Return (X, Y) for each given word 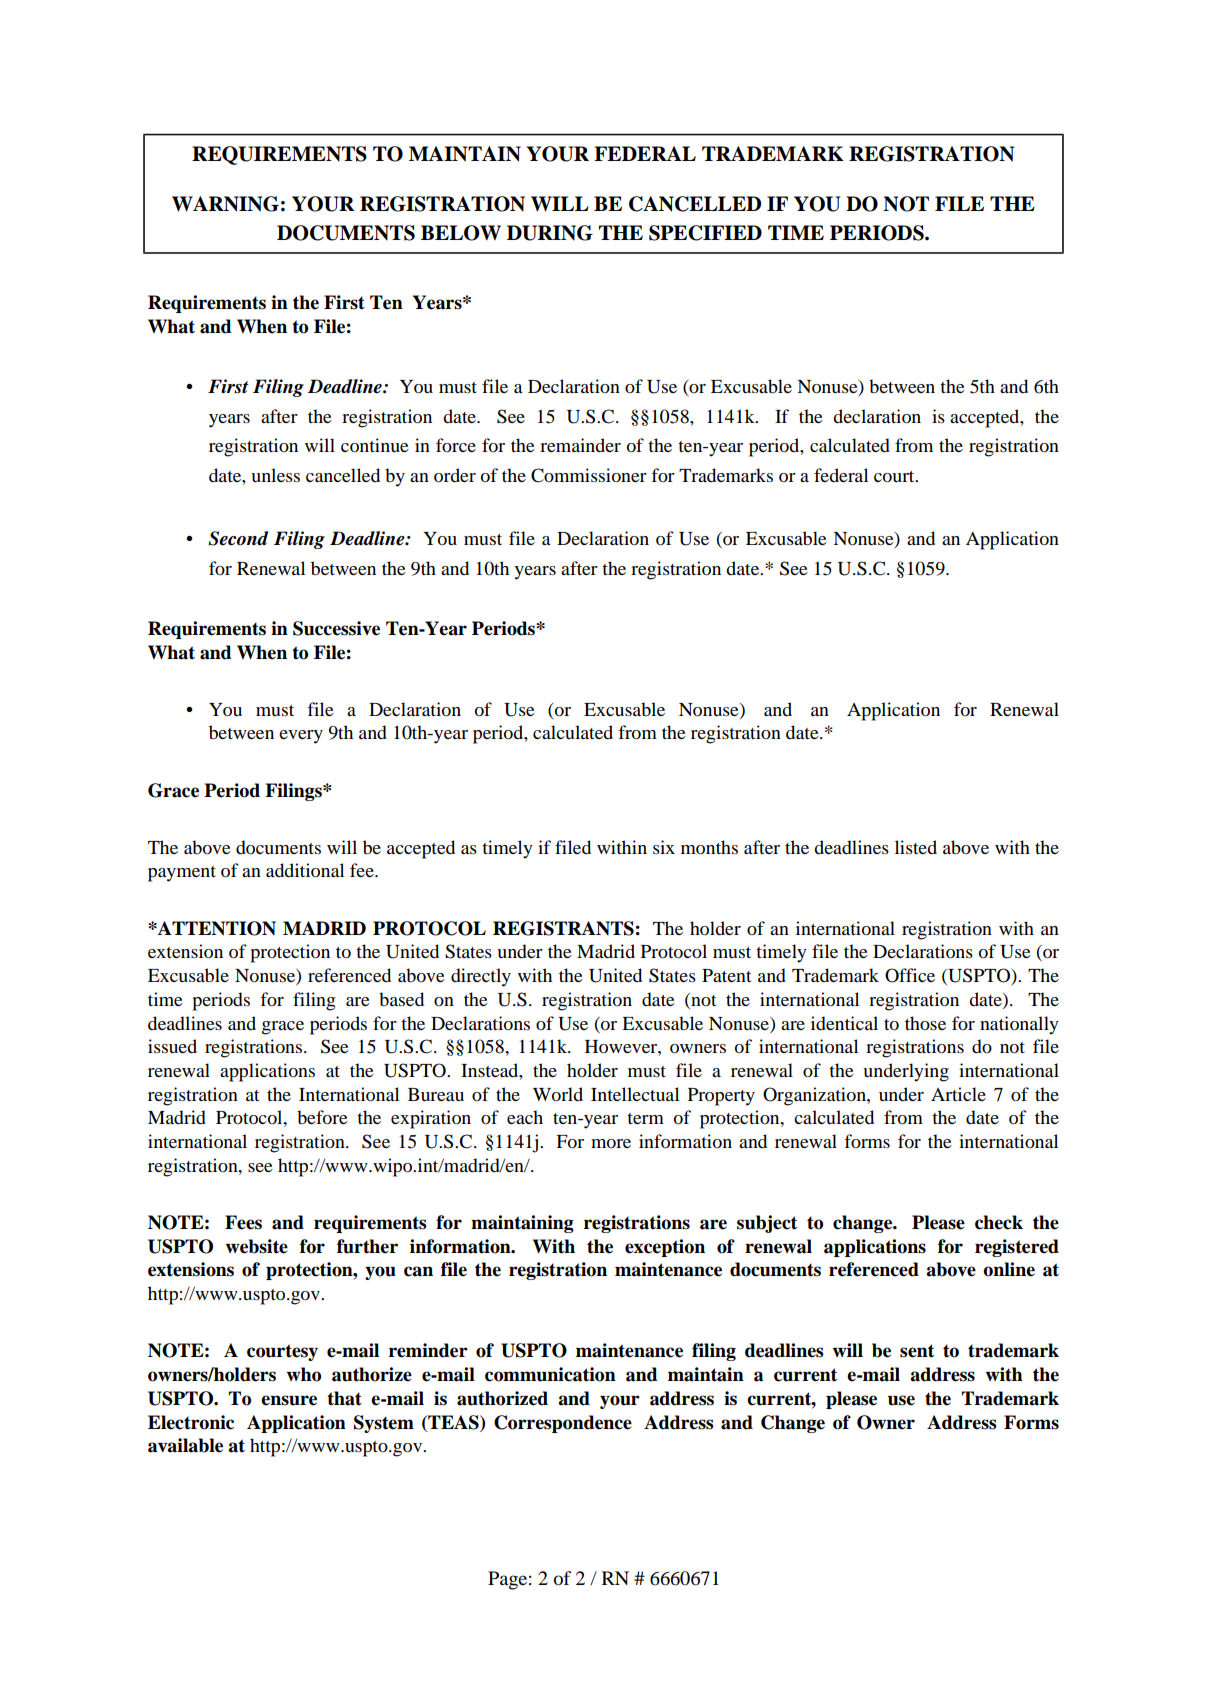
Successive (336, 628)
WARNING (225, 204)
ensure (289, 1400)
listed (916, 847)
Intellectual (635, 1094)
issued (172, 1046)
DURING (550, 233)
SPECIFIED (705, 233)
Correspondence (563, 1424)
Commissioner (589, 475)
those (925, 1023)
